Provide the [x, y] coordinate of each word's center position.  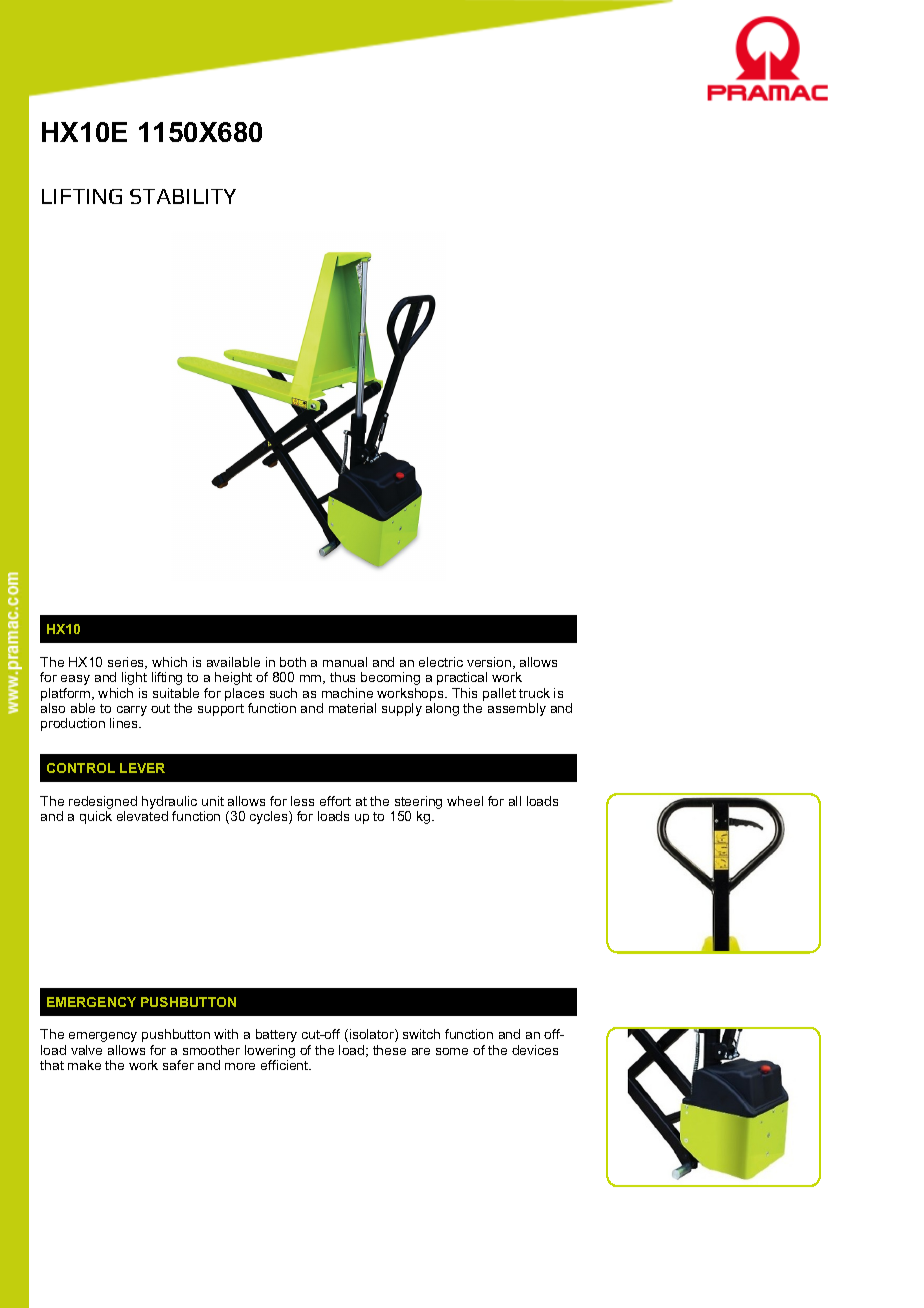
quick [96, 817]
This [464, 693]
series [127, 663]
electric [441, 662]
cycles [270, 817]
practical [462, 678]
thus [342, 677]
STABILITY [183, 196]
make [84, 1065]
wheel [465, 801]
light [134, 678]
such [283, 693]
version [490, 663]
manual [345, 662]
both [293, 662]
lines [125, 723]
